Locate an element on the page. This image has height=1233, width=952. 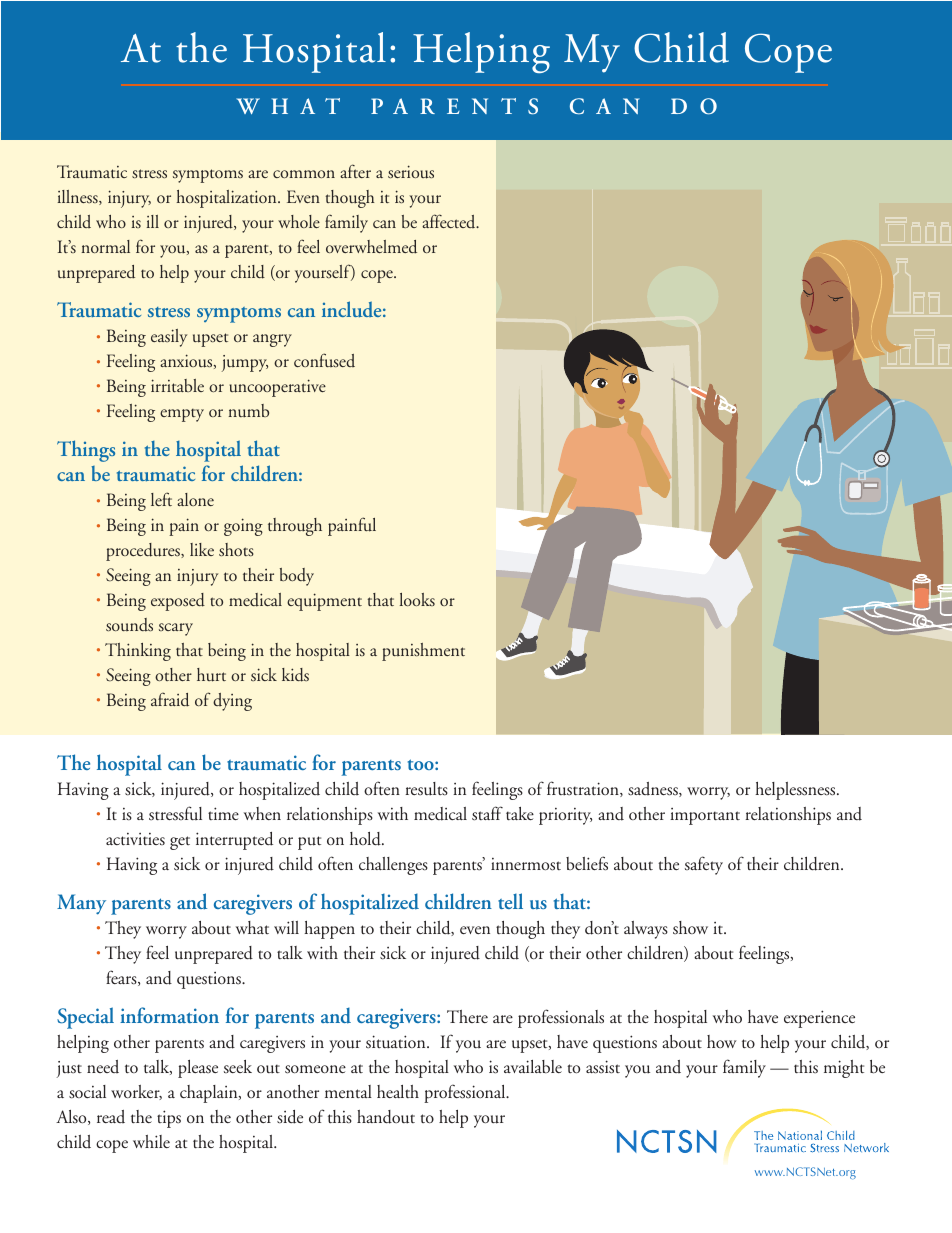
activities is located at coordinates (135, 839).
